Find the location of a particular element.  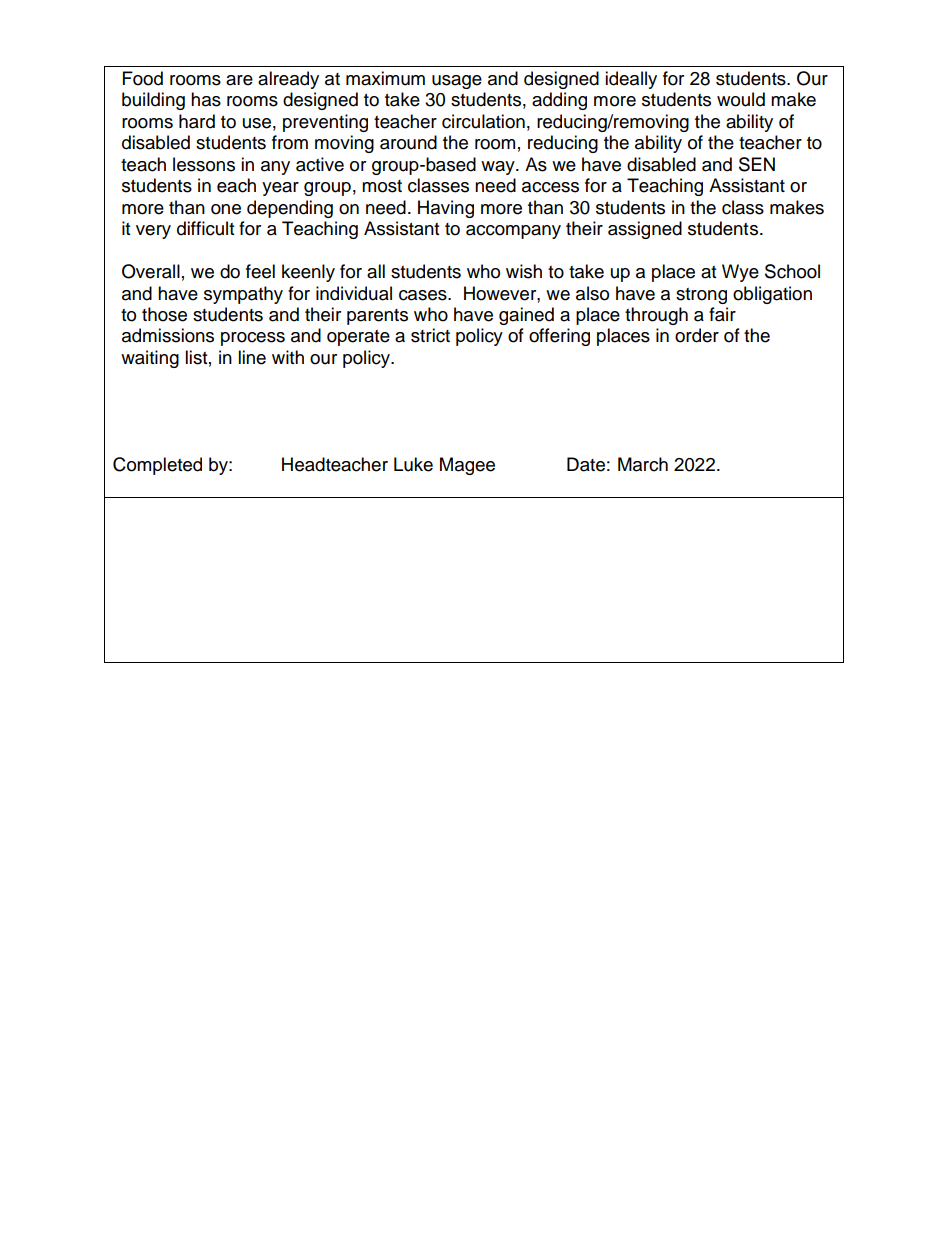

feel is located at coordinates (260, 271).
